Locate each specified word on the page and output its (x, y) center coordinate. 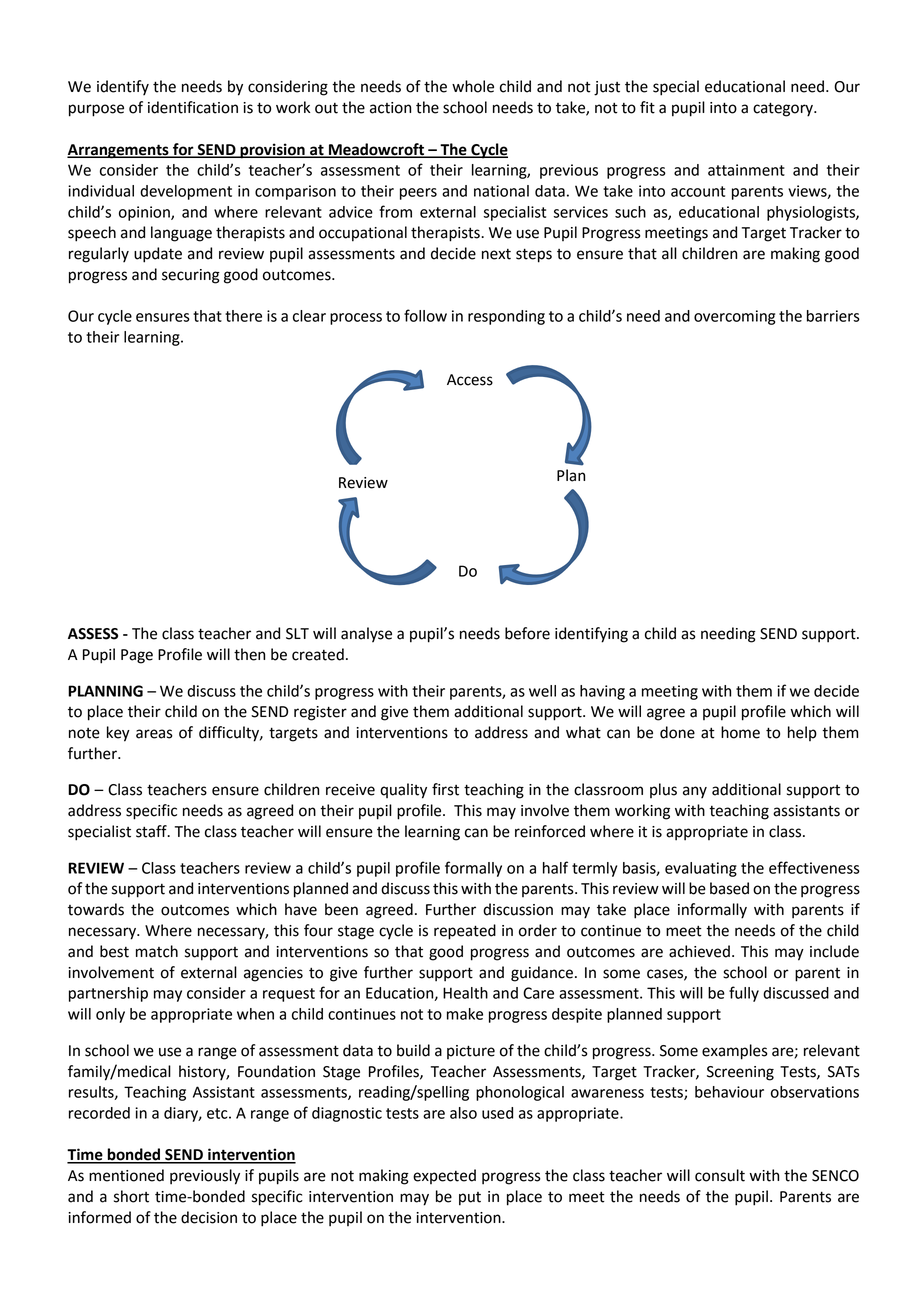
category (784, 109)
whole (473, 86)
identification (193, 107)
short (131, 1196)
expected (444, 1176)
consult (720, 1175)
